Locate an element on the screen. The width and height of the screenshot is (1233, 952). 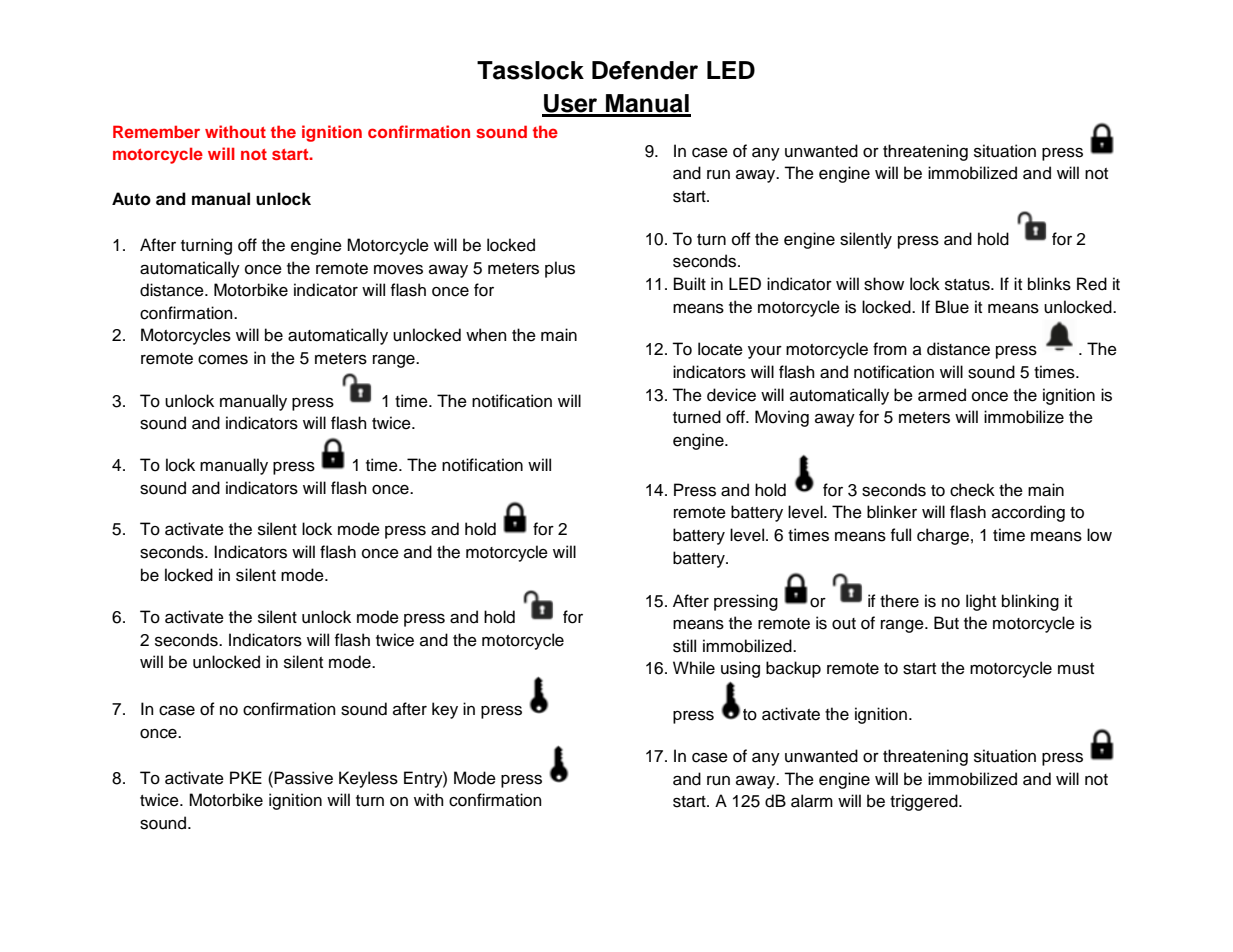
status is located at coordinates (968, 285).
